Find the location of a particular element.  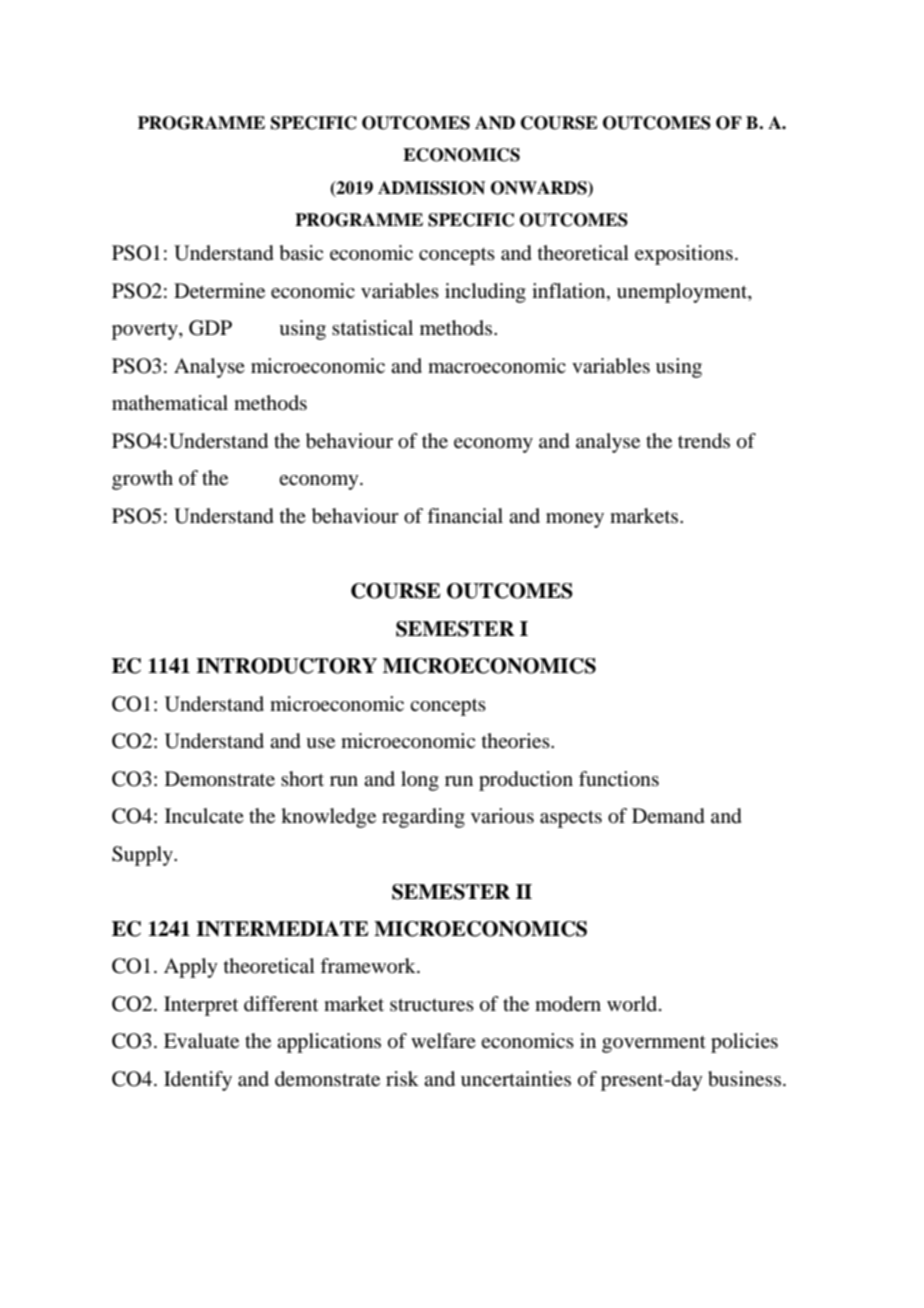

expositions is located at coordinates (684, 255).
